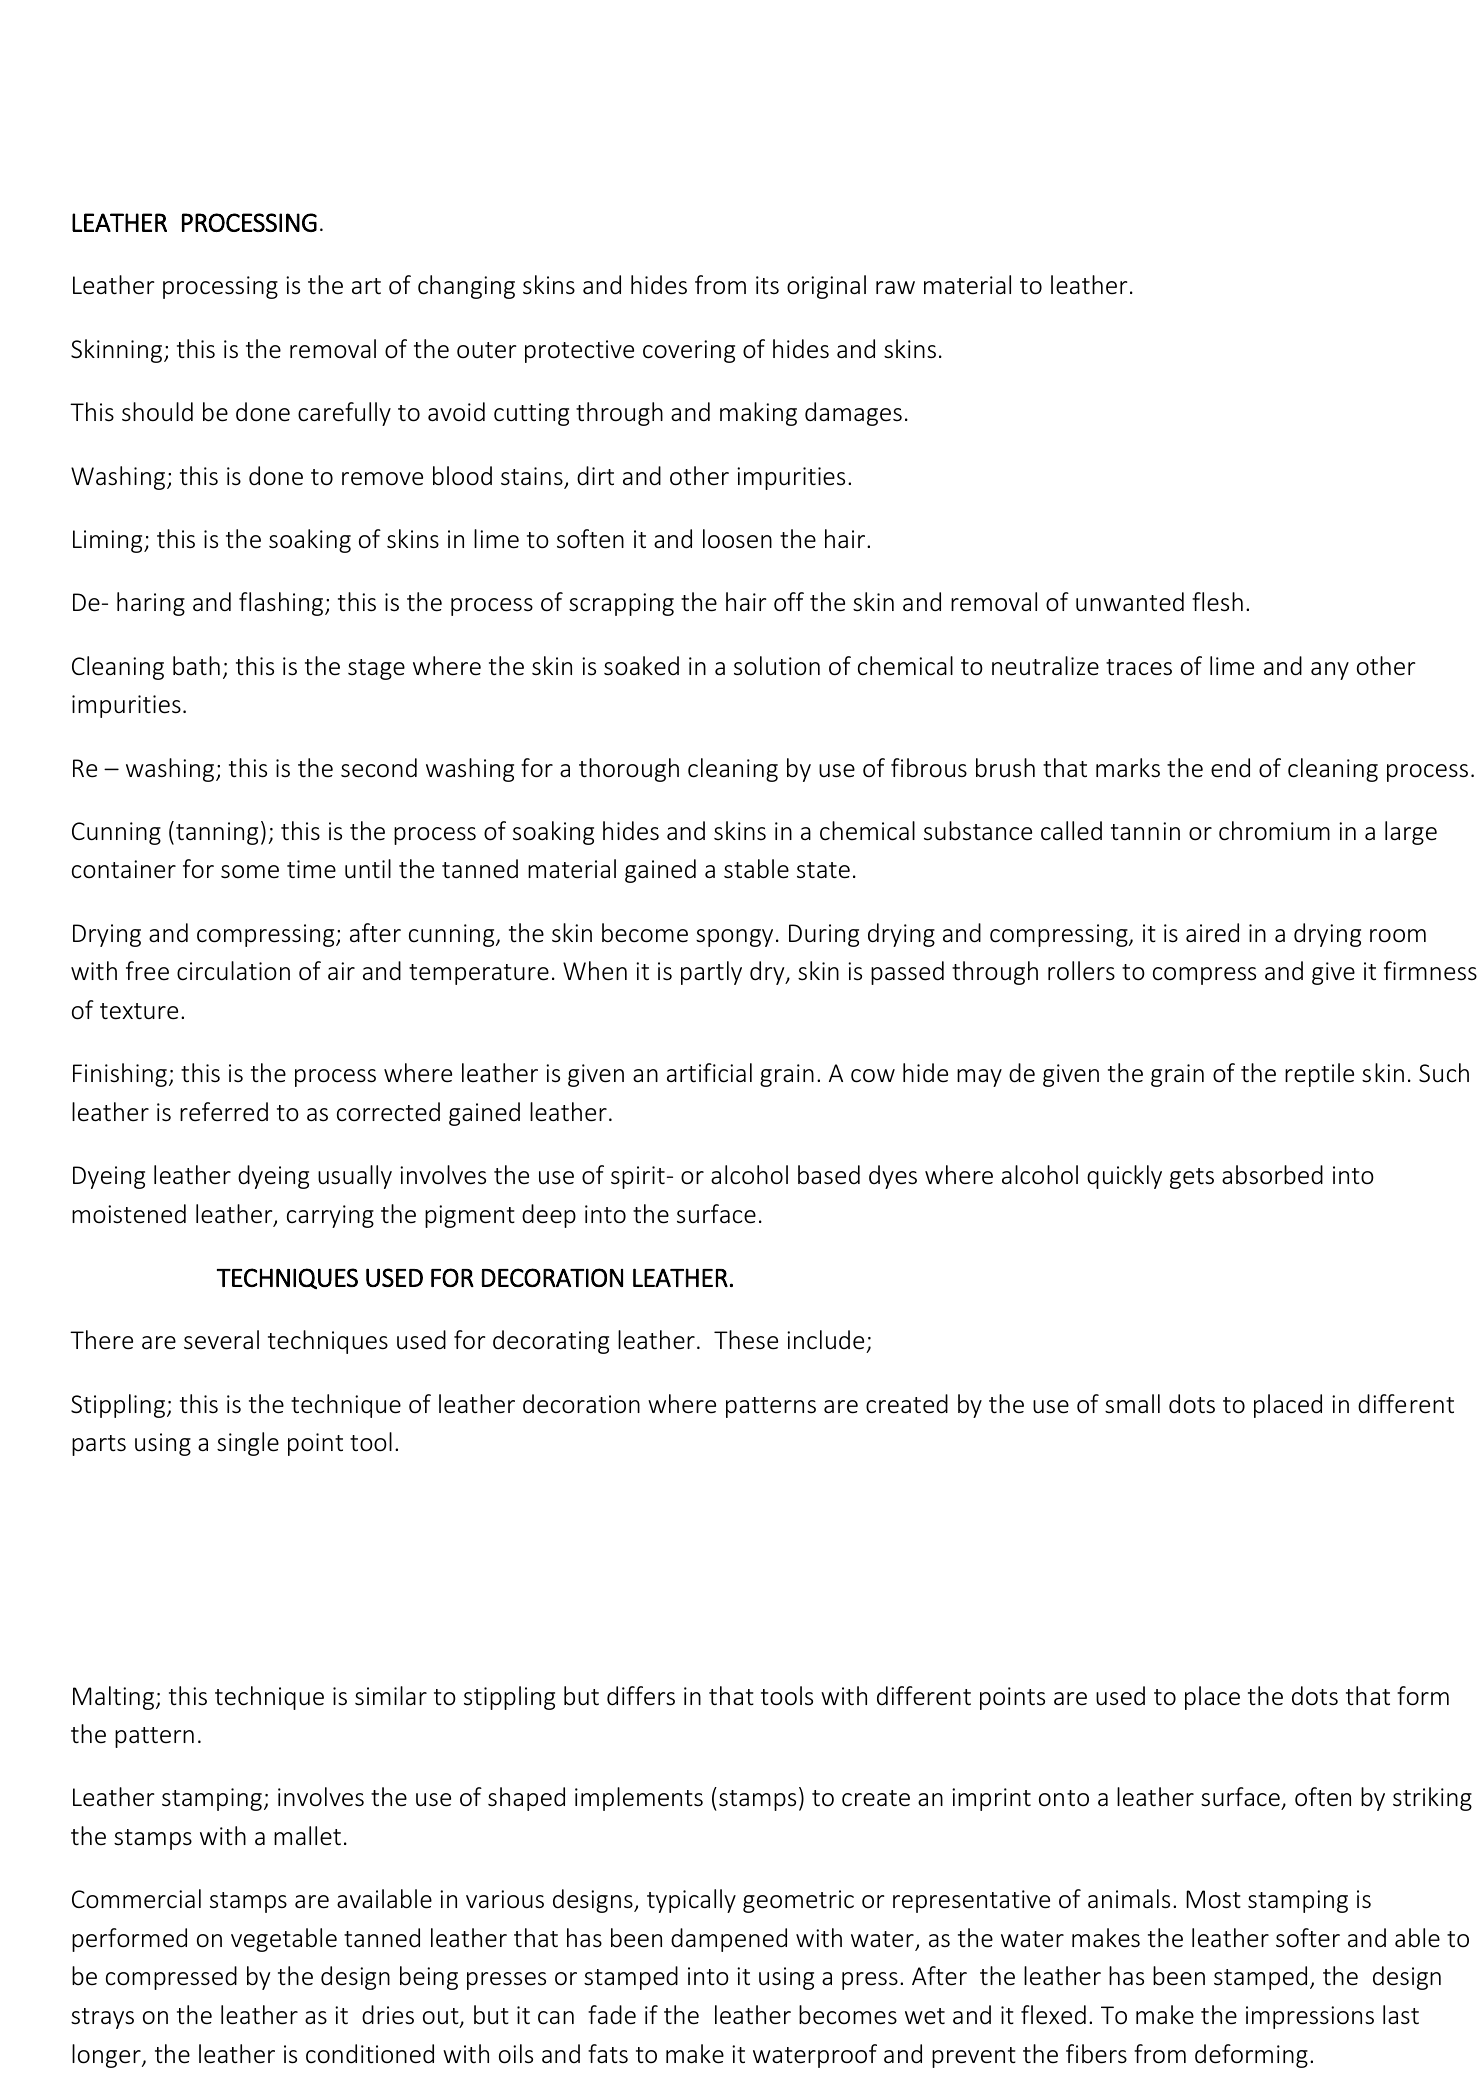 The height and width of the image is (2098, 1484). Describe the element at coordinates (767, 285) in the image. I see `its` at that location.
